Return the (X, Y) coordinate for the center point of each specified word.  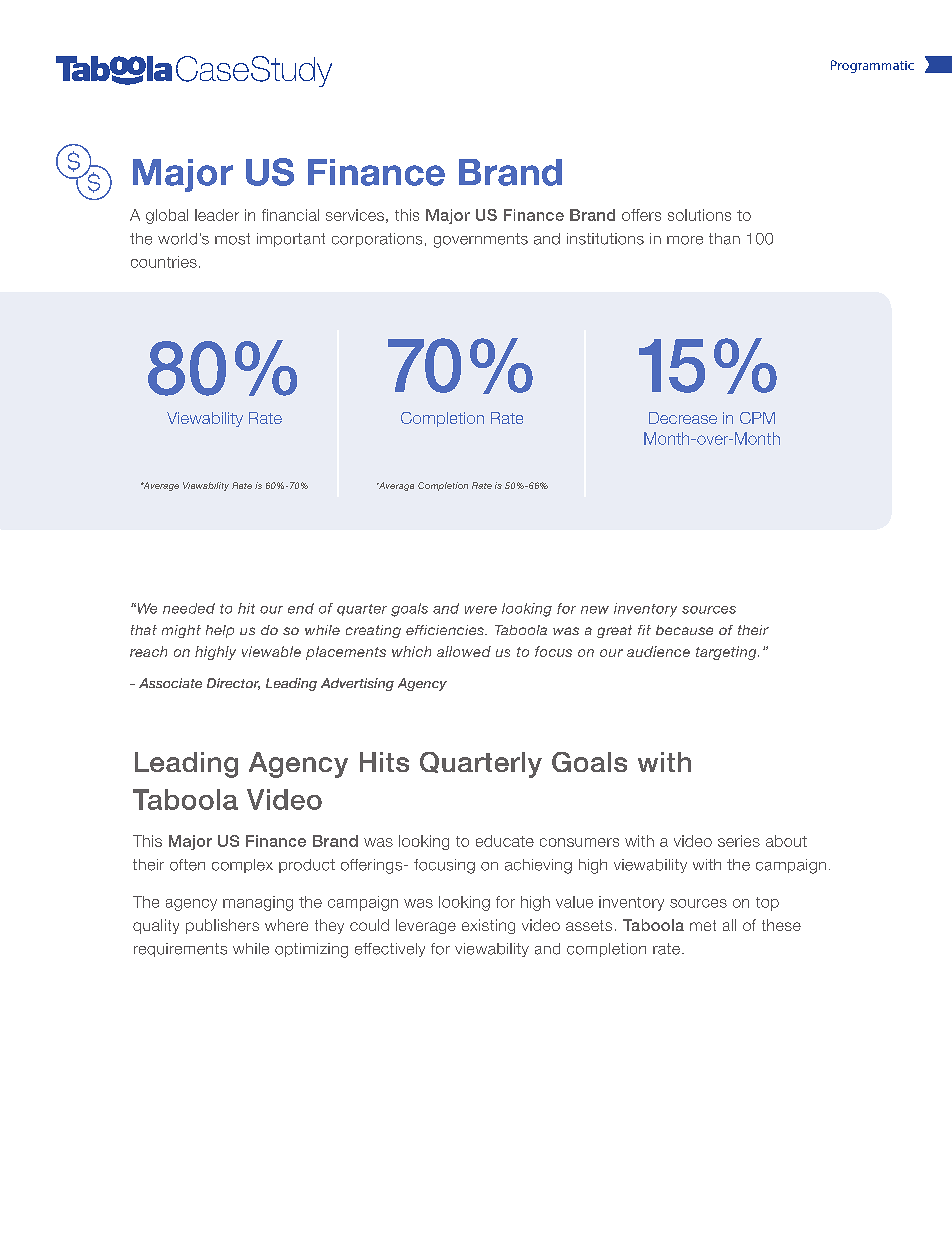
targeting (727, 653)
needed (189, 608)
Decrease (683, 418)
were (481, 610)
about (786, 841)
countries (164, 262)
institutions (605, 239)
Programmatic (872, 66)
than (724, 239)
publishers (222, 926)
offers (641, 215)
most (232, 239)
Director (233, 684)
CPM (757, 418)
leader (217, 215)
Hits (384, 762)
